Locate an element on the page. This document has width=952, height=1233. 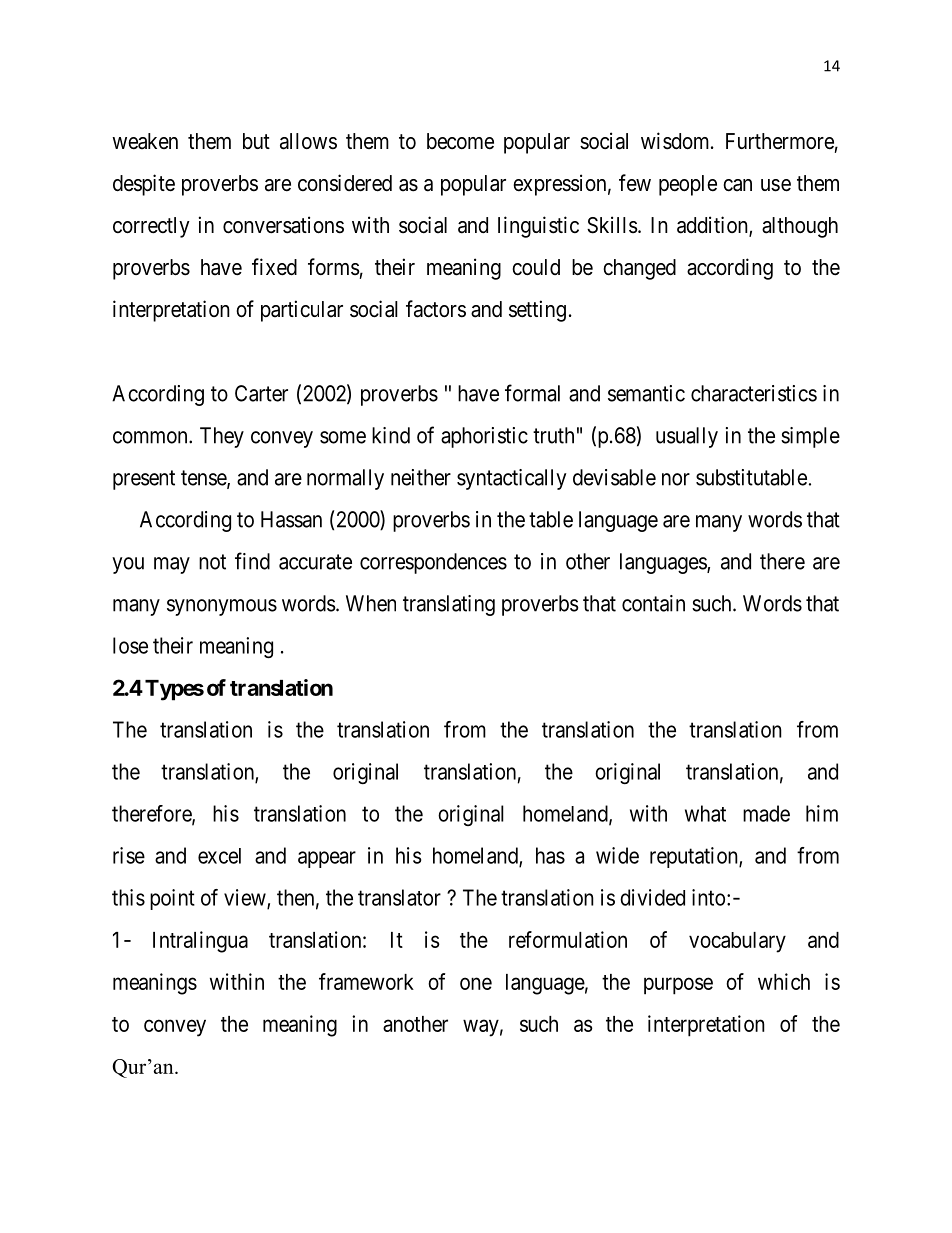
point is located at coordinates (172, 899).
